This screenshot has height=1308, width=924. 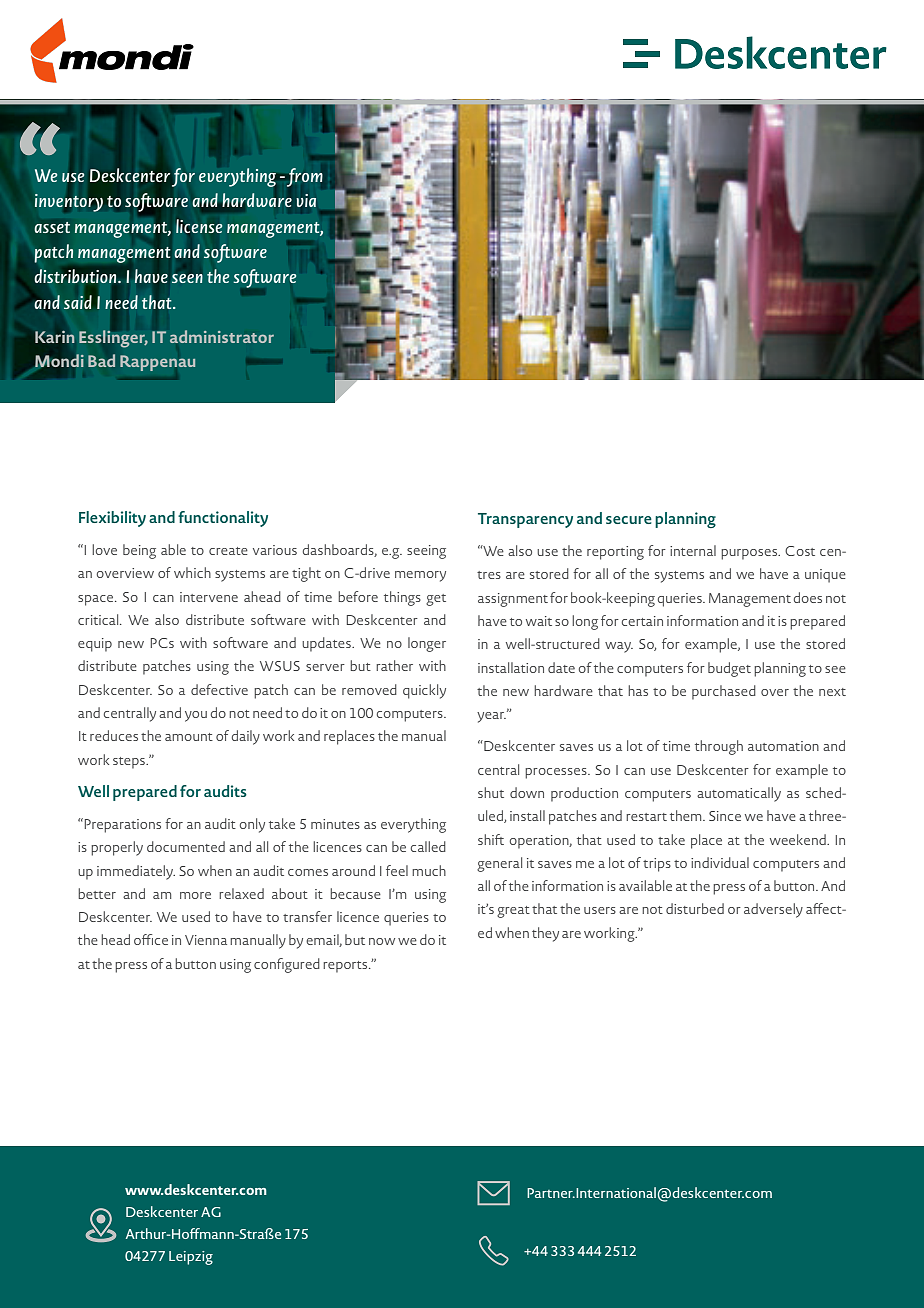 What do you see at coordinates (191, 1258) in the screenshot?
I see `Leipzig` at bounding box center [191, 1258].
